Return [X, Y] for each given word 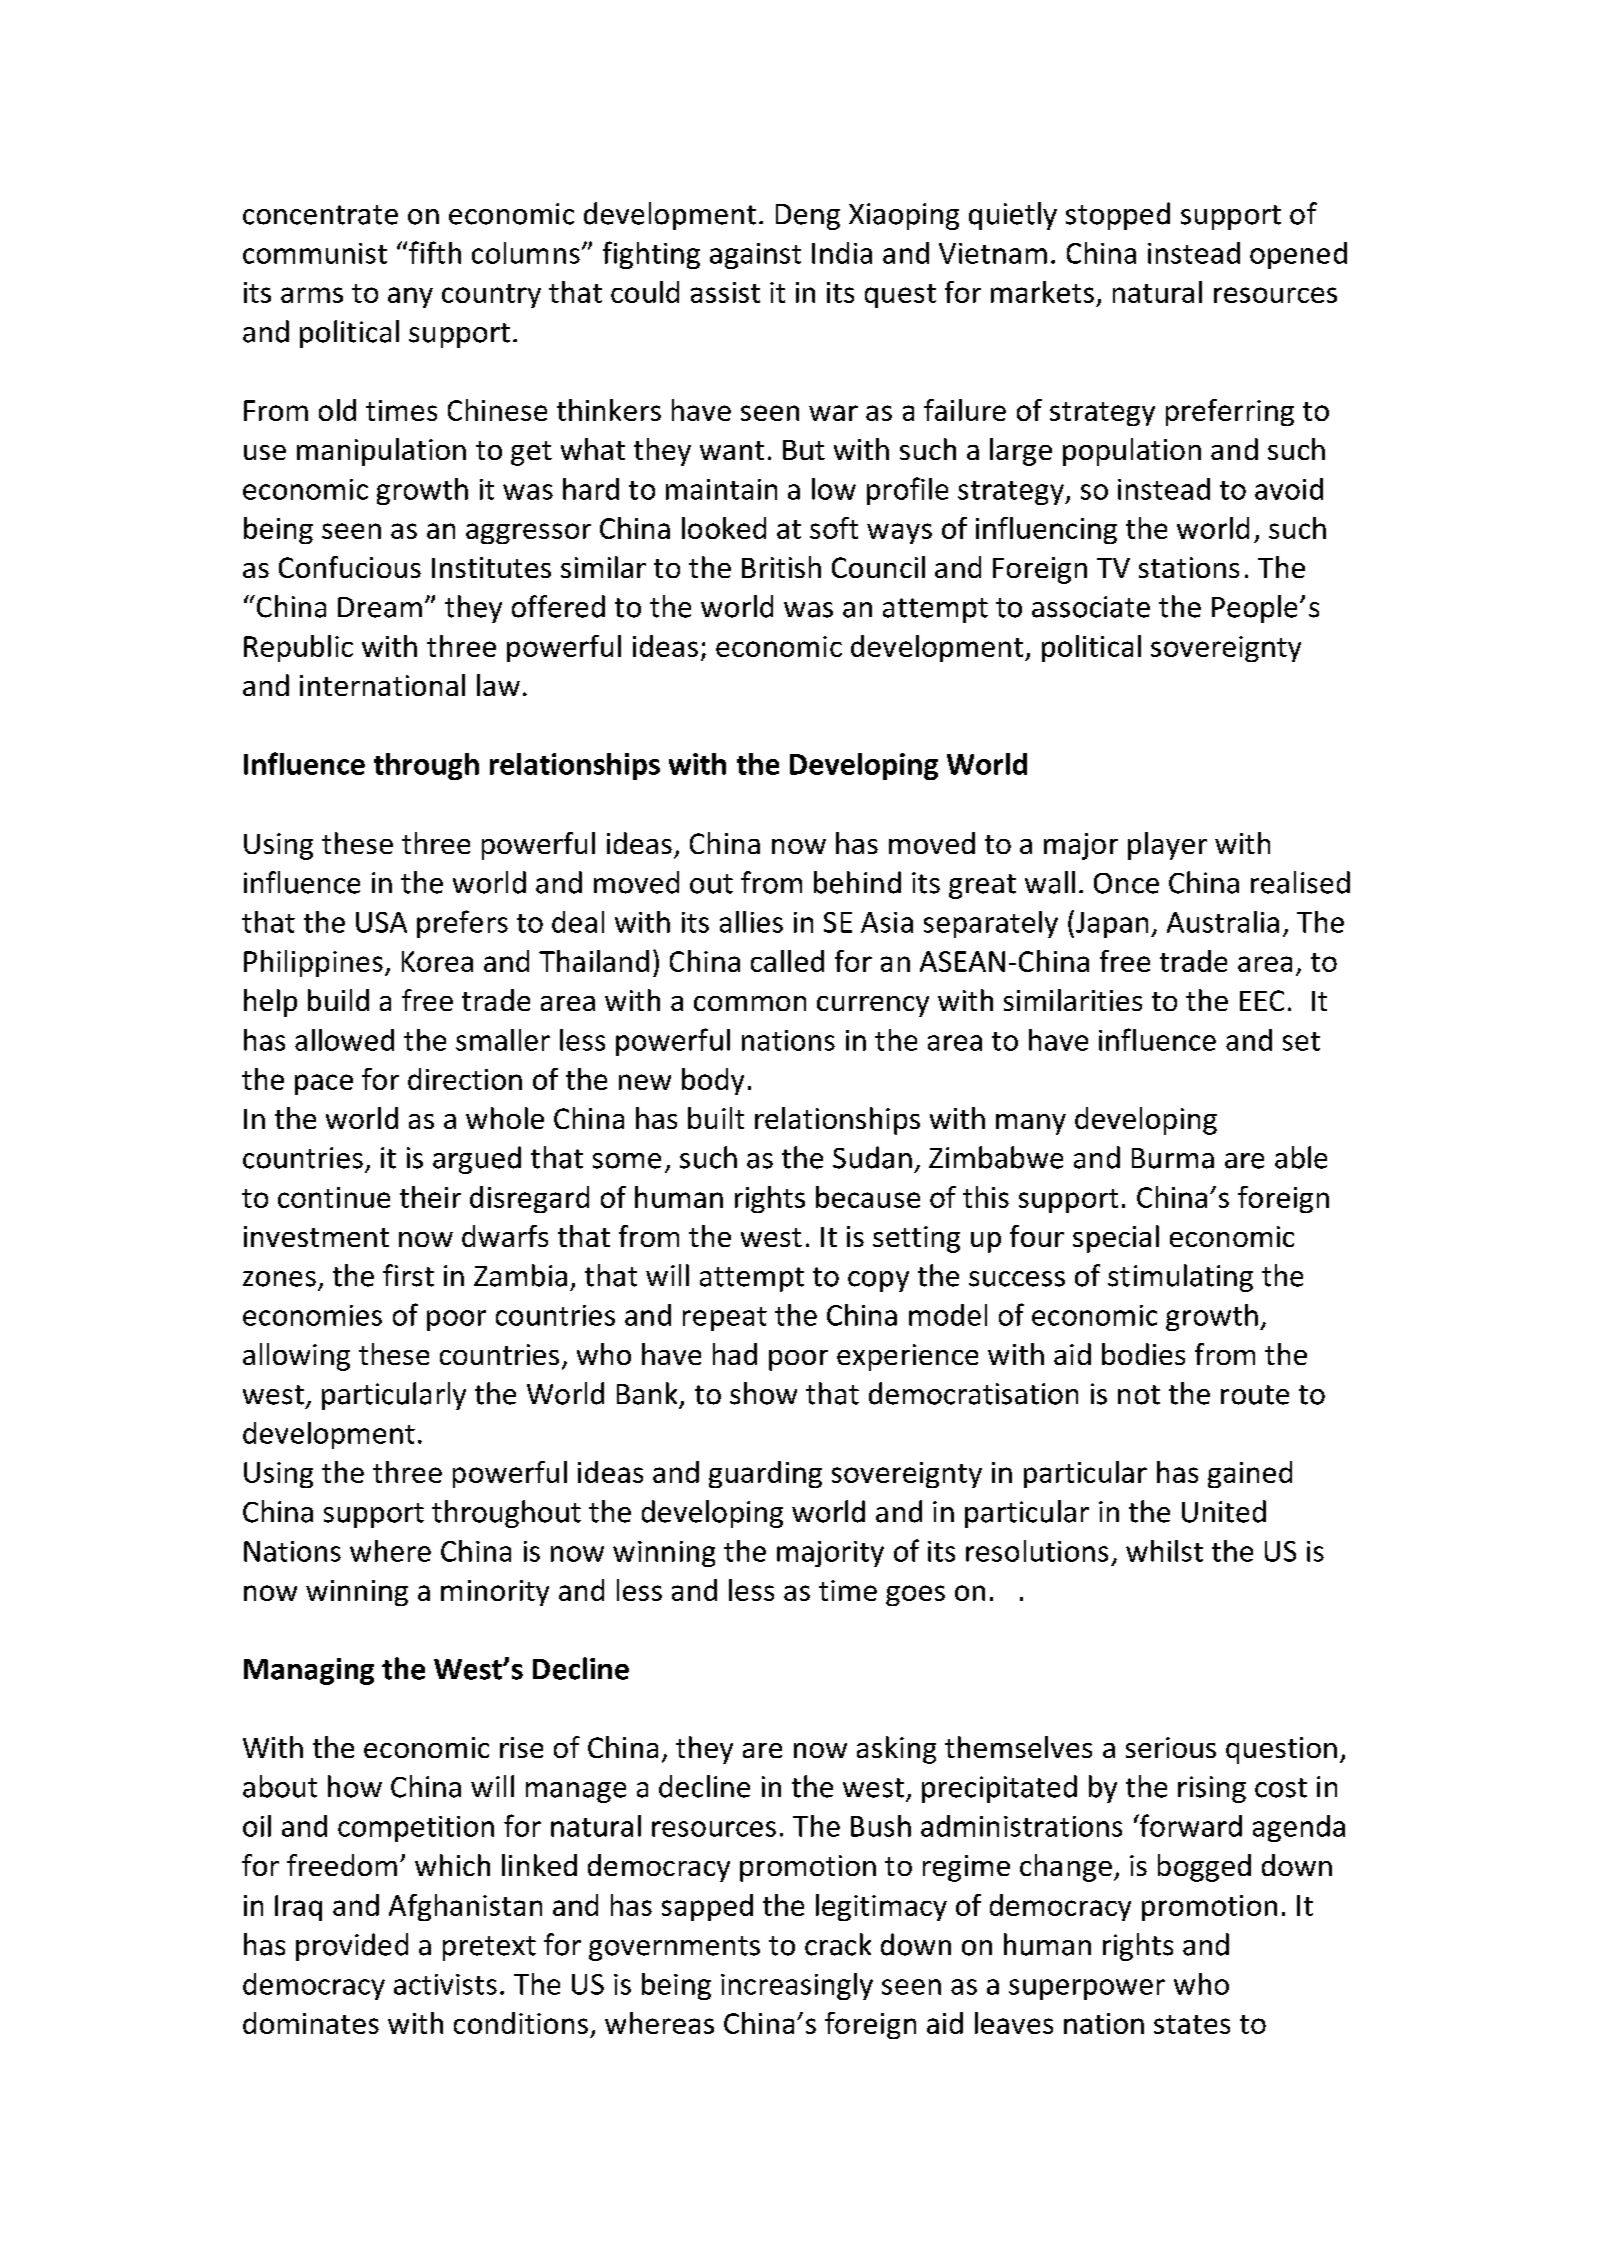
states [1192, 2024]
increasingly [797, 1986]
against [755, 256]
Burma [1173, 1158]
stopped [1118, 216]
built [716, 1118]
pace [324, 1084]
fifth [435, 252]
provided [352, 1947]
